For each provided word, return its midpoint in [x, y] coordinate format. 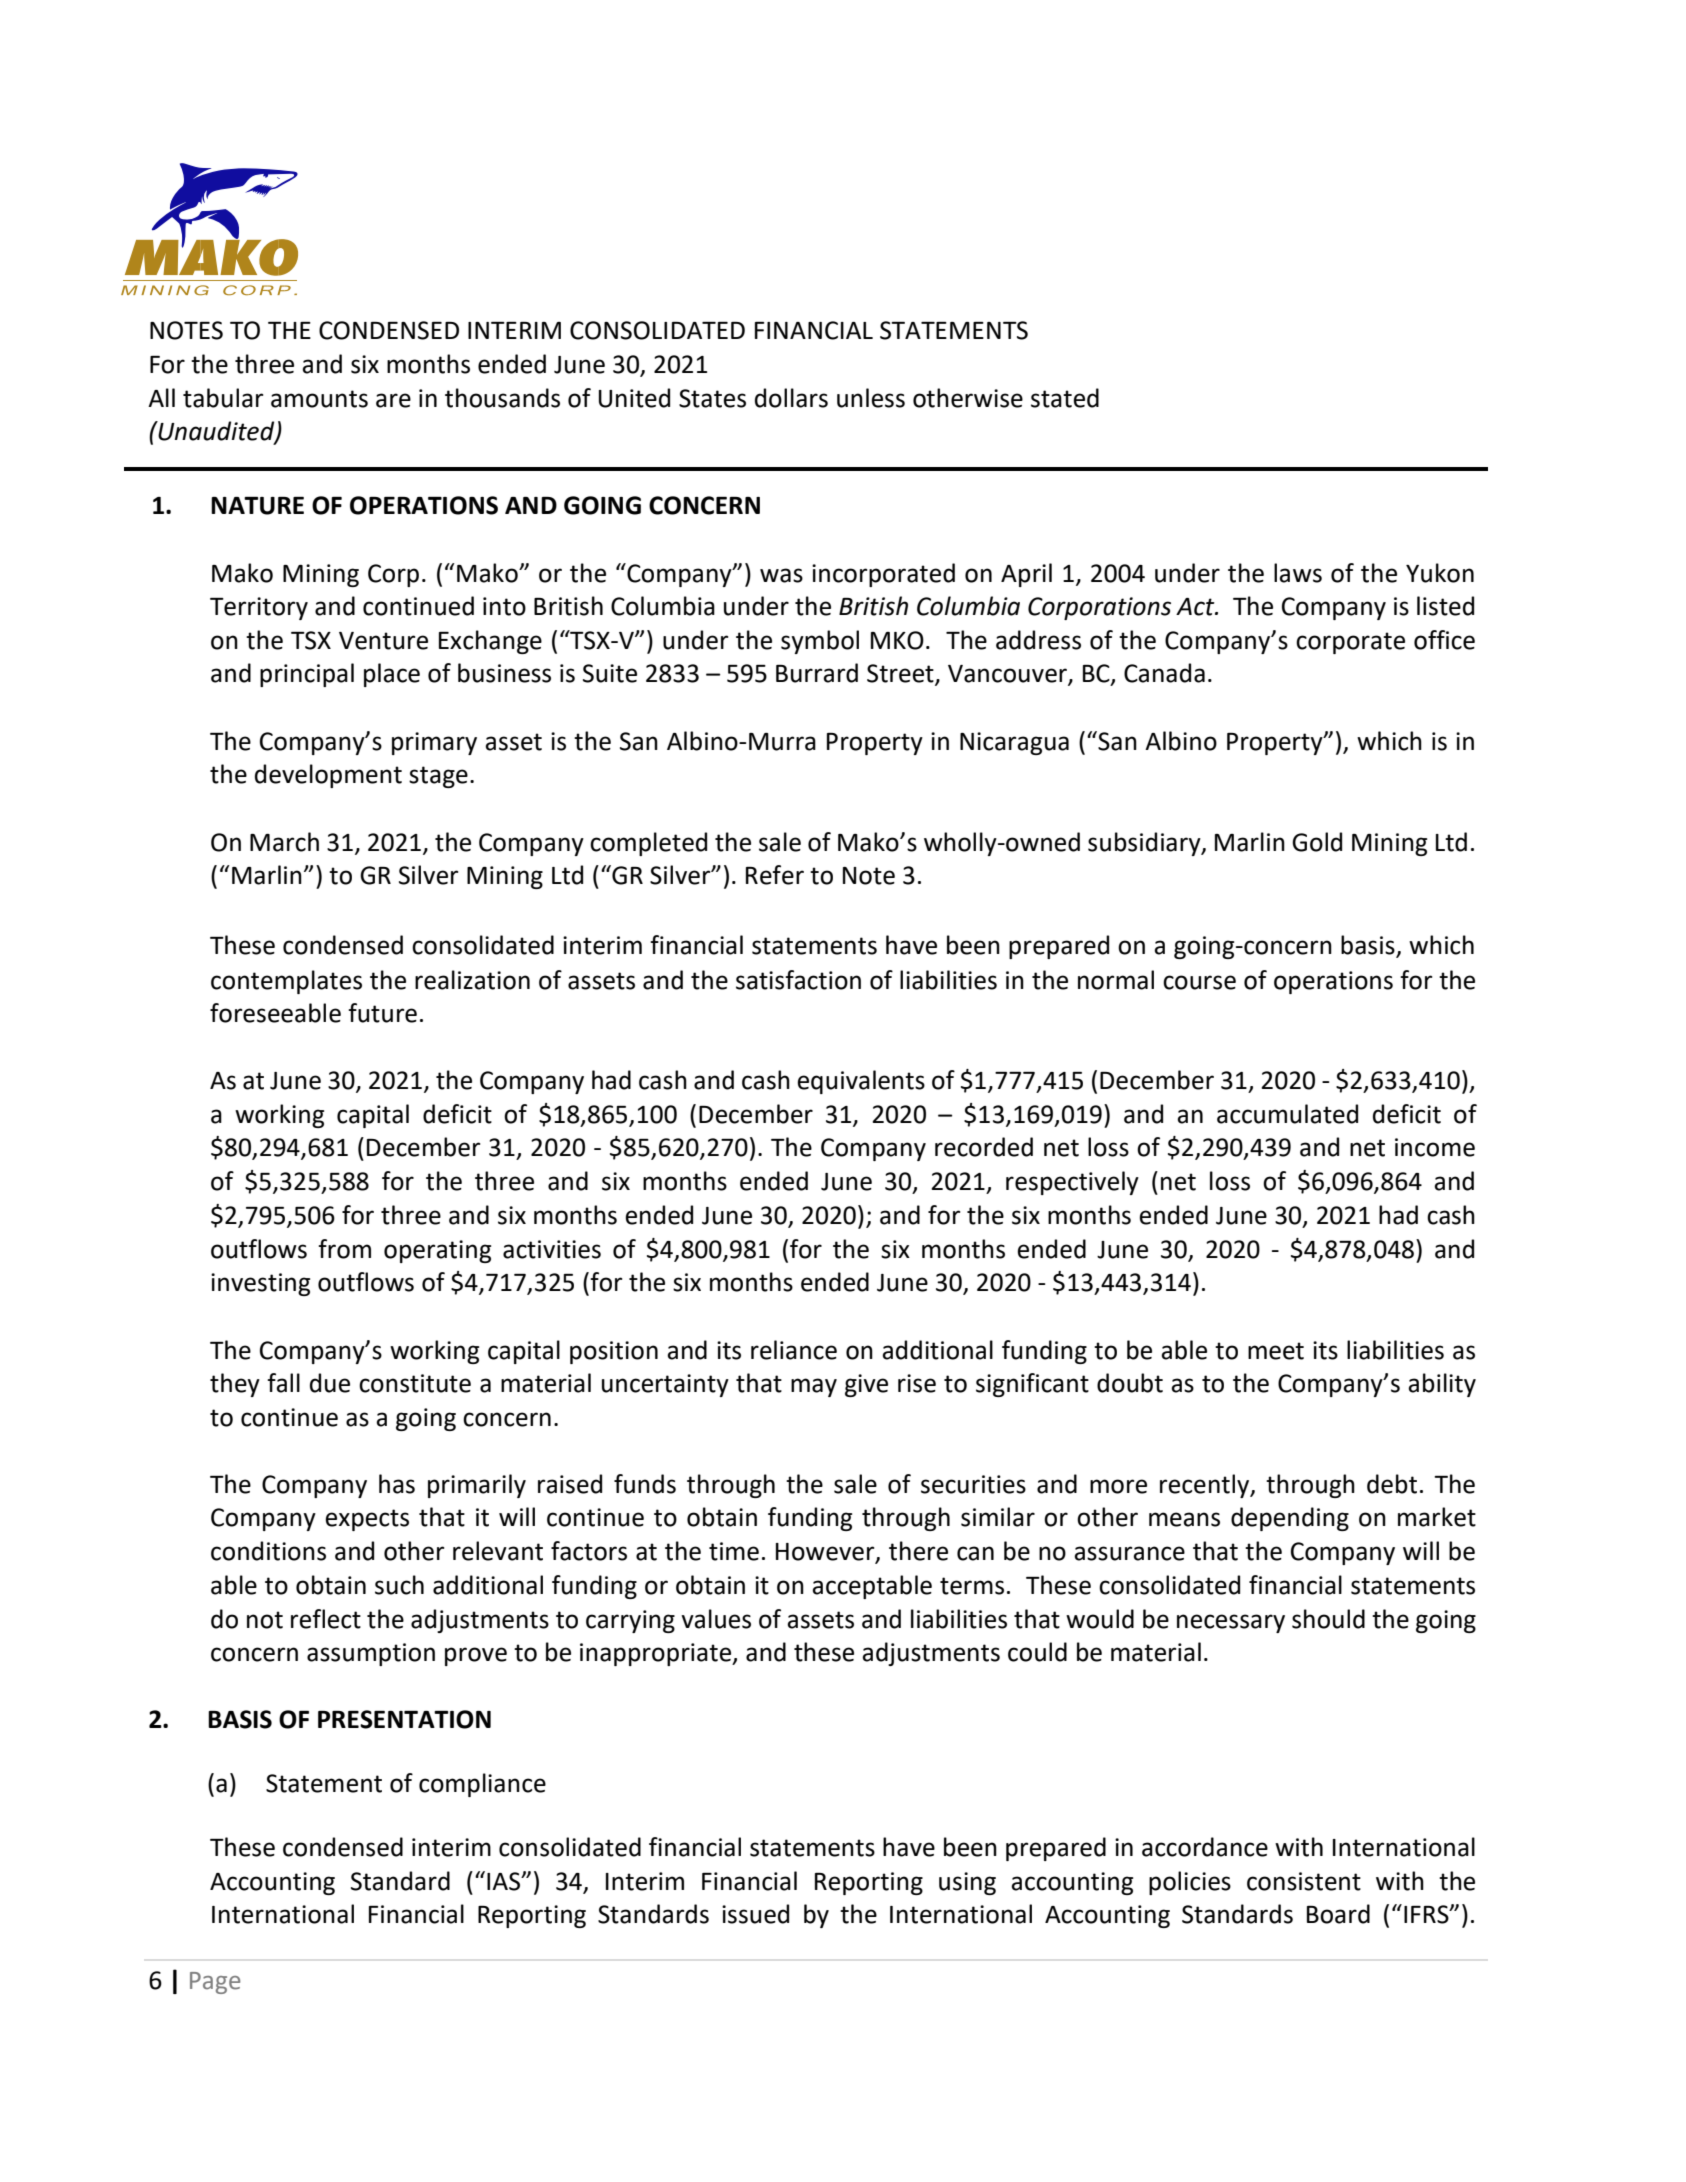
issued [755, 1914]
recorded [984, 1147]
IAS [505, 1881]
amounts [319, 399]
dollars [791, 398]
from [344, 1249]
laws [1298, 573]
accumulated [1287, 1114]
